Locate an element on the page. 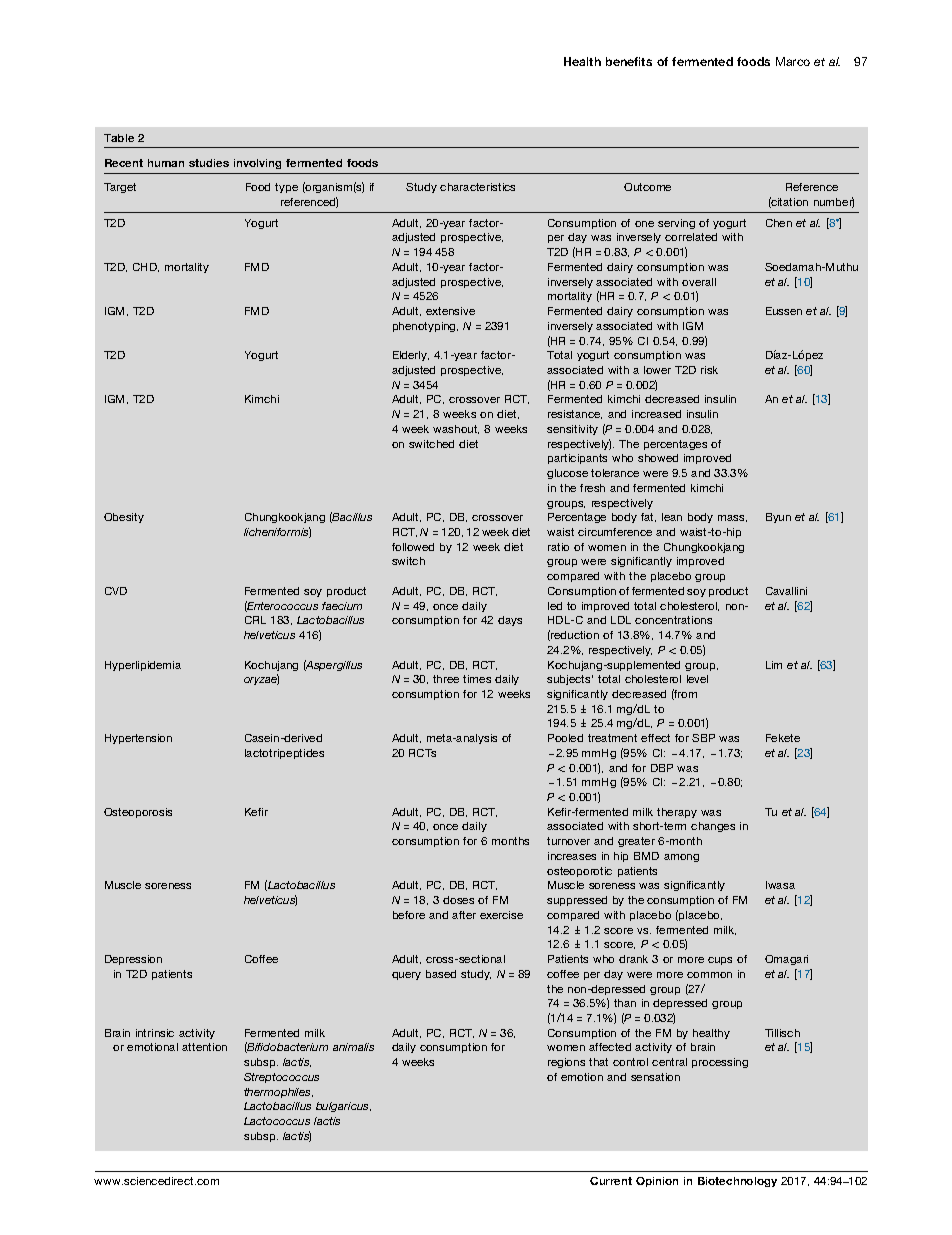  thermophiles is located at coordinates (278, 1093).
